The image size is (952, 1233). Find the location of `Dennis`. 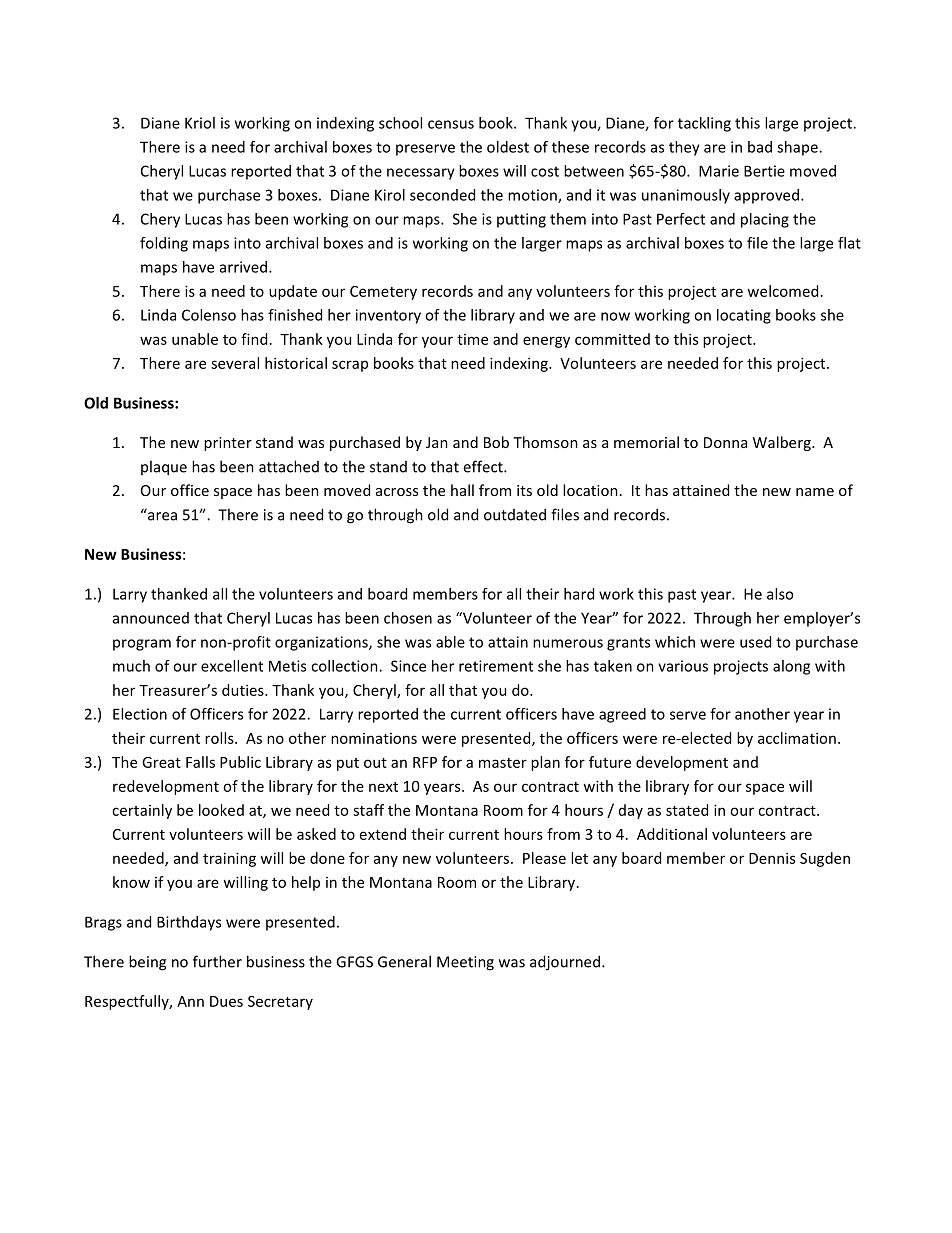

Dennis is located at coordinates (772, 858).
